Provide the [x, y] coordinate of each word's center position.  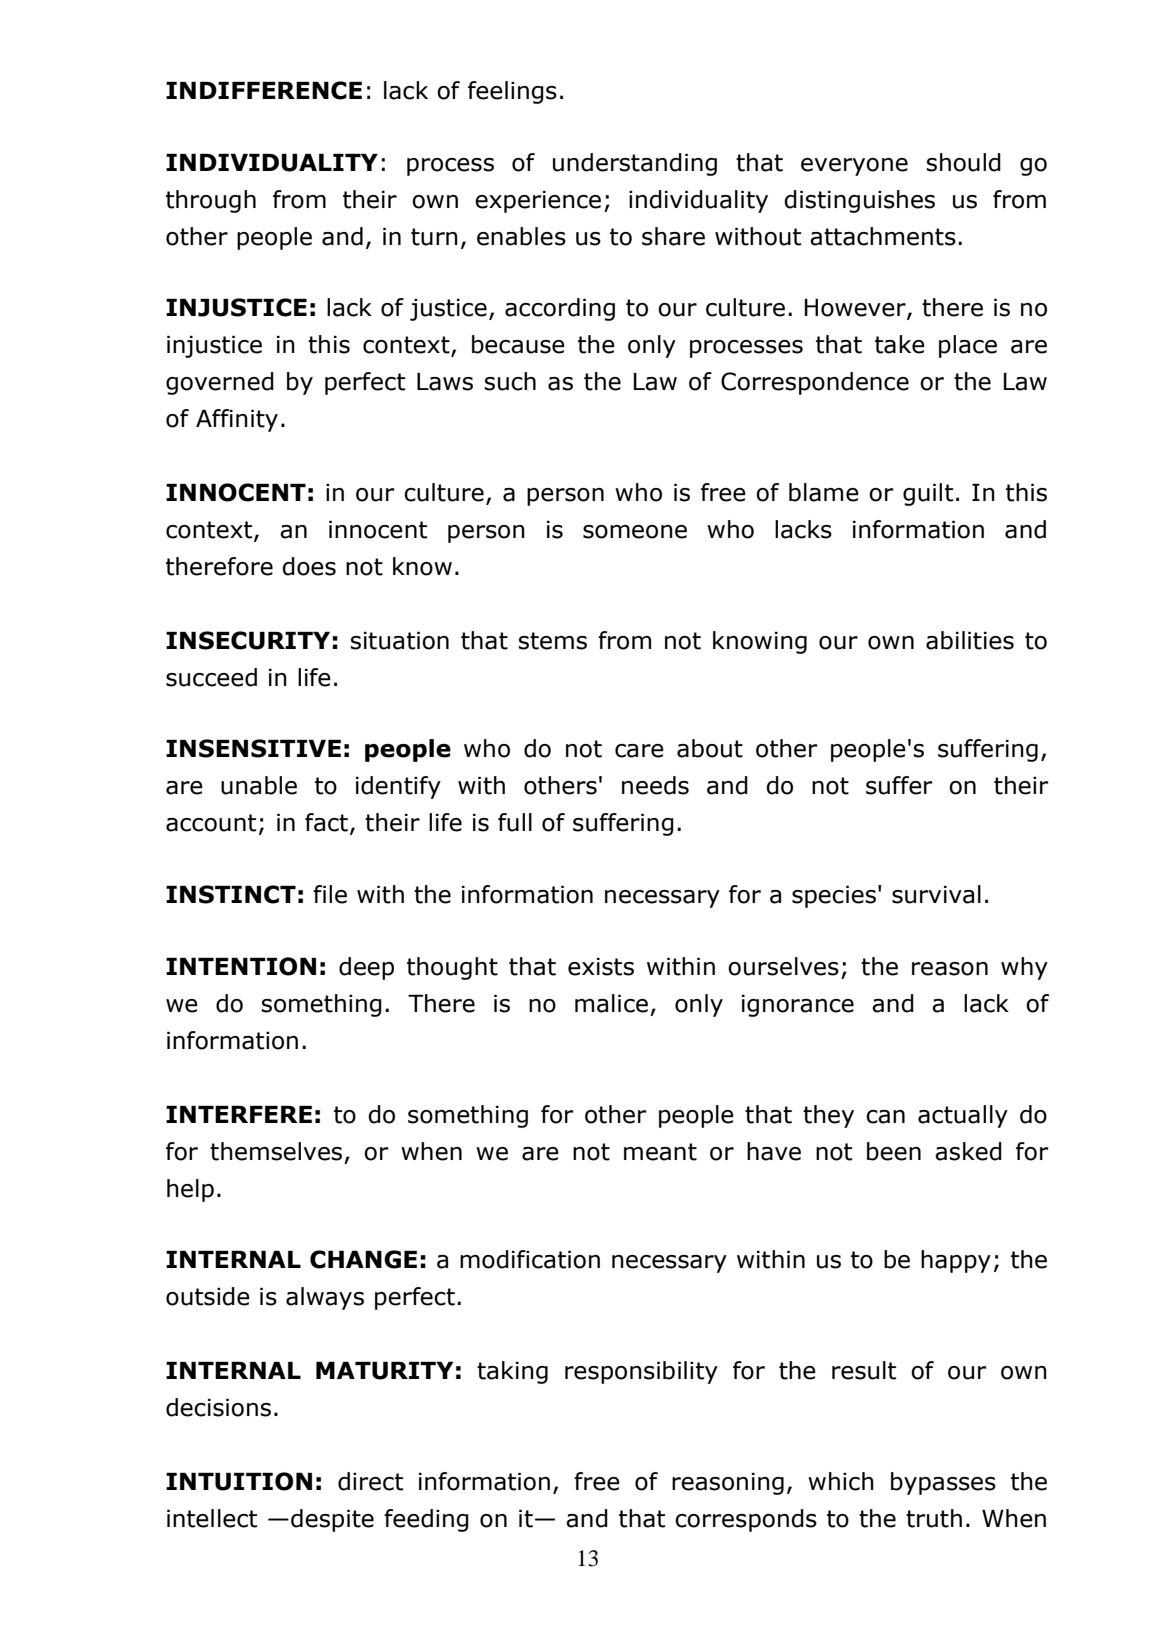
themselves [276, 1151]
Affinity [237, 420]
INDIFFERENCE [264, 90]
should [963, 162]
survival [936, 894]
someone [635, 532]
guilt [928, 494]
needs [655, 785]
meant [660, 1152]
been [894, 1151]
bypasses [943, 1483]
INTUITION [239, 1481]
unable [259, 785]
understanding [635, 164]
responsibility [641, 1372]
